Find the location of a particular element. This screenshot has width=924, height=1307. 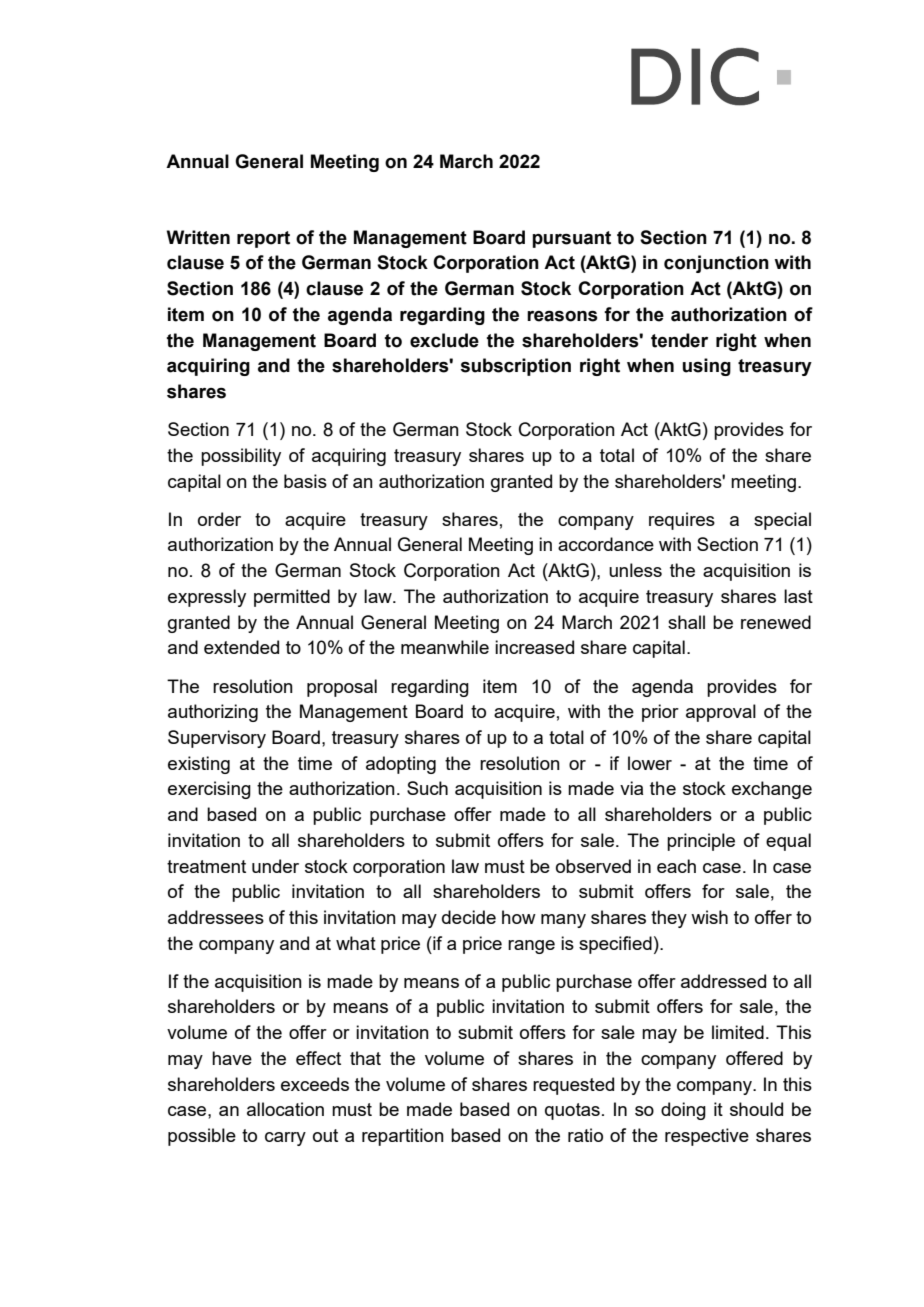

should is located at coordinates (756, 1109).
